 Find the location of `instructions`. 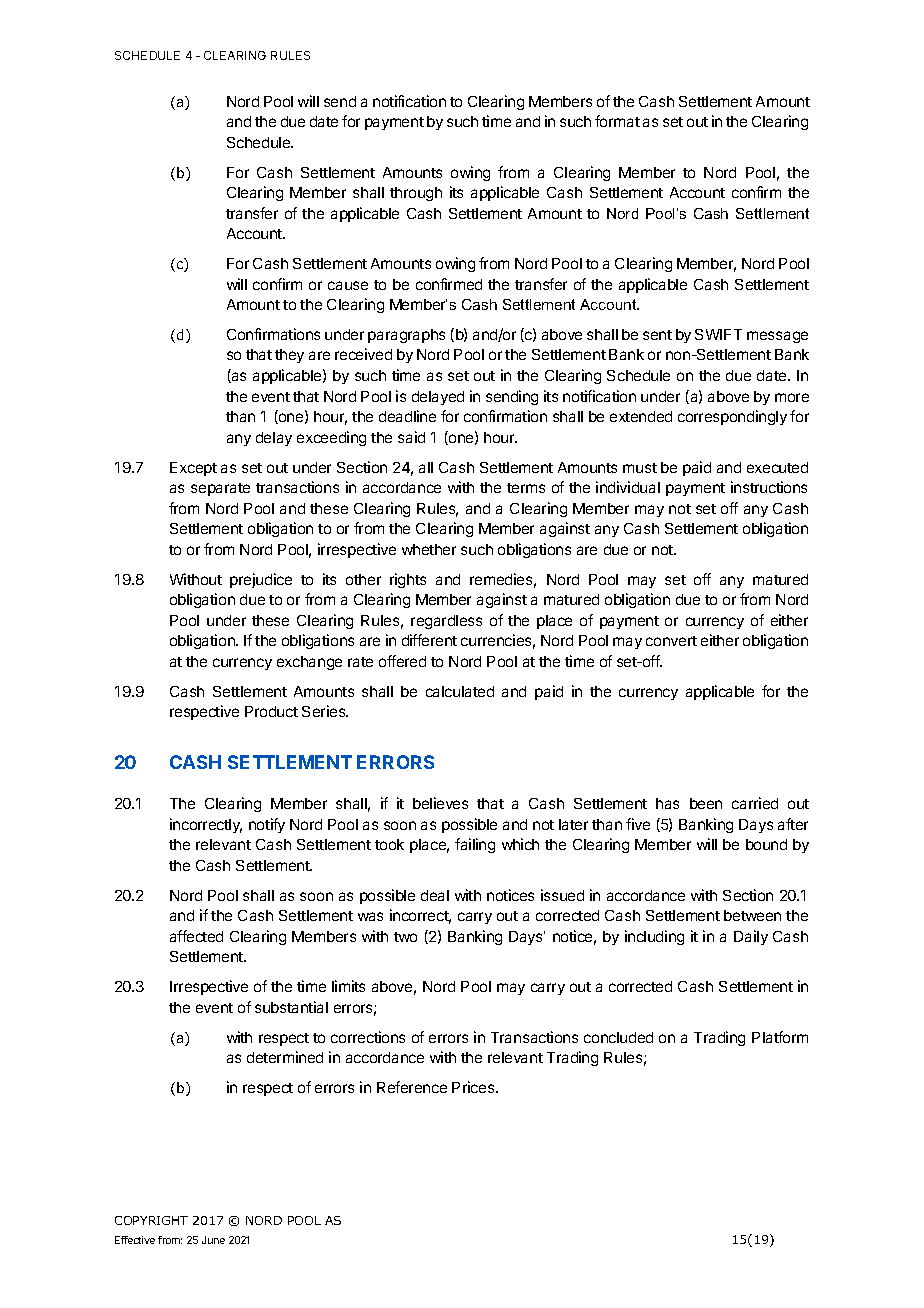

instructions is located at coordinates (769, 487).
